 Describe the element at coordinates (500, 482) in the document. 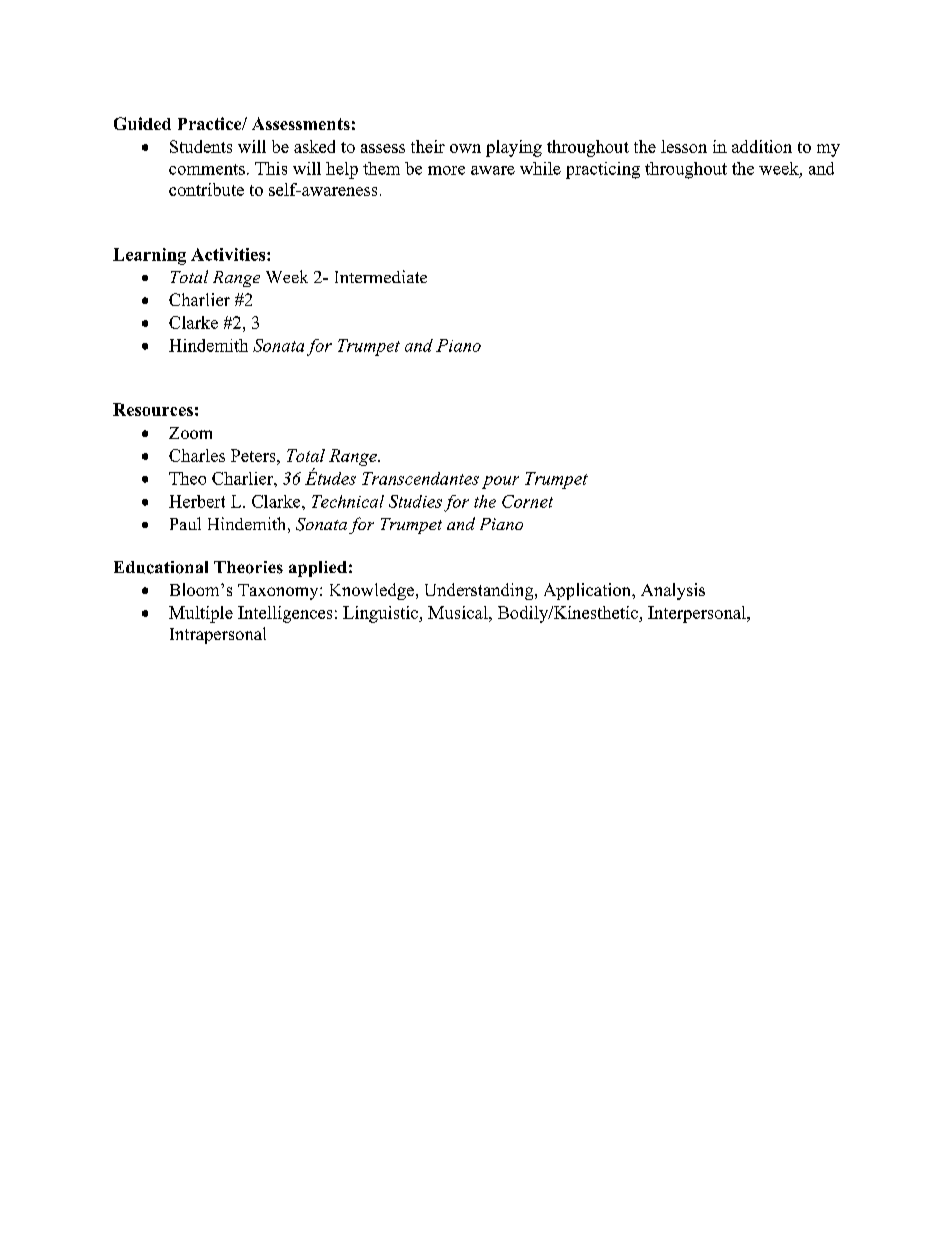

I see `pour` at that location.
